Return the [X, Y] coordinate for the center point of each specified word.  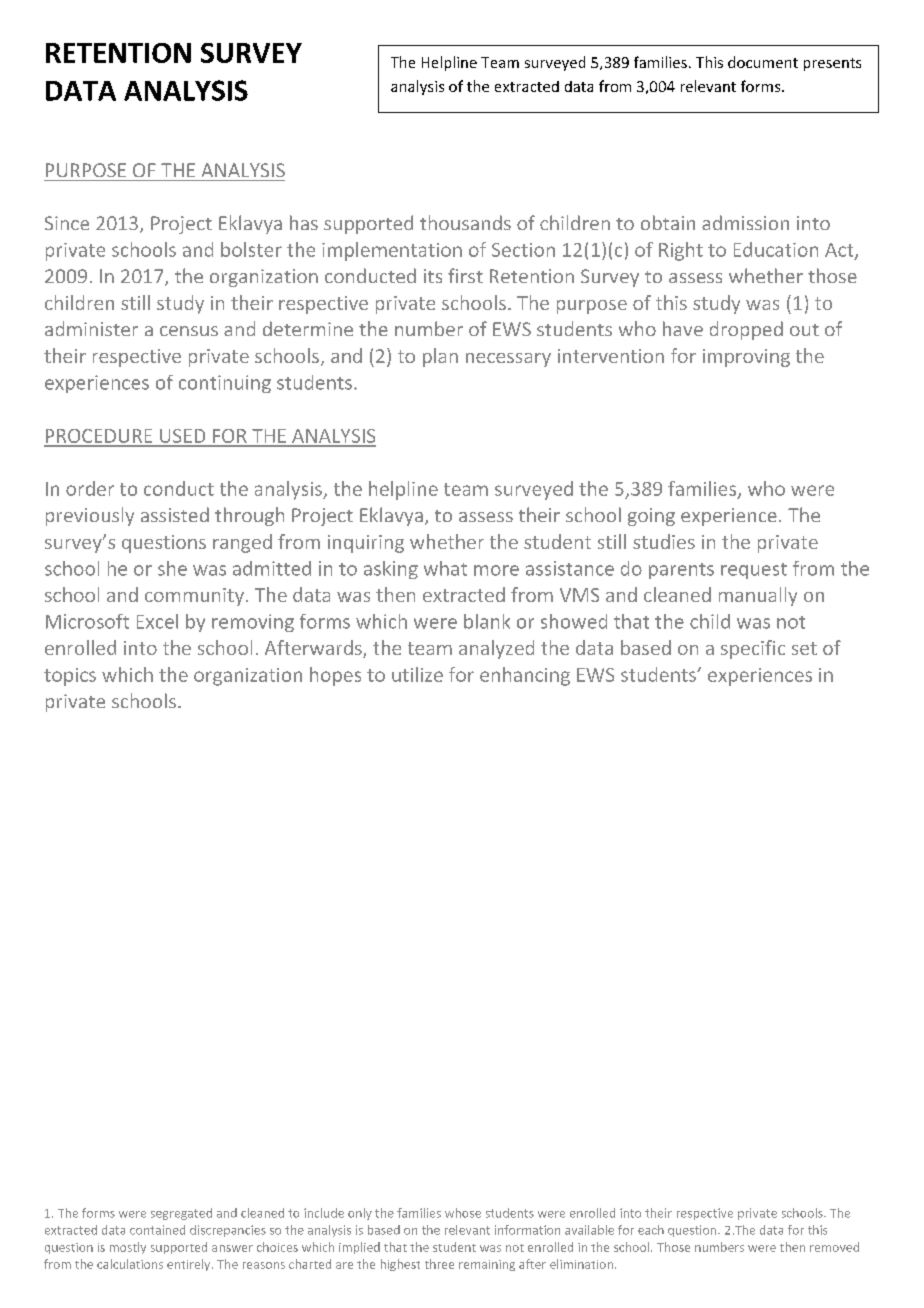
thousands [465, 222]
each [651, 1230]
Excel [157, 621]
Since [67, 223]
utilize [417, 674]
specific [753, 649]
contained [157, 1230]
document [763, 62]
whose [463, 1213]
